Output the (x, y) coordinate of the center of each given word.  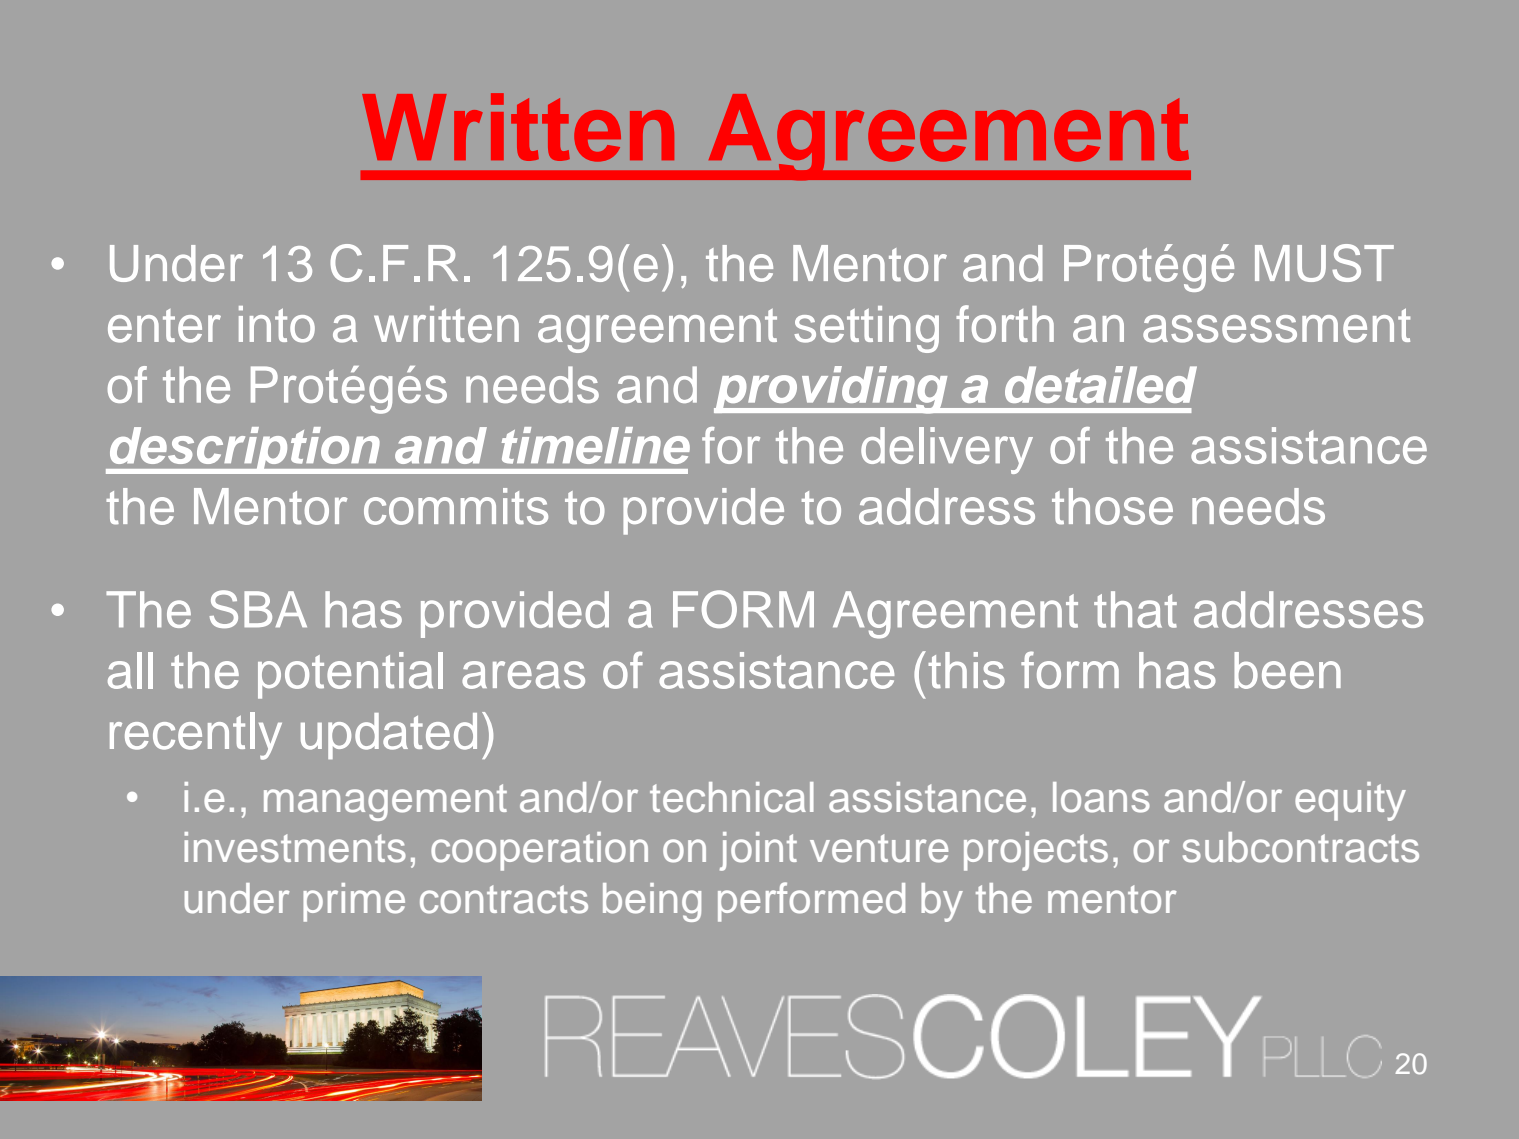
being (652, 902)
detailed (1101, 384)
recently (196, 736)
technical (732, 797)
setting (866, 329)
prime (354, 902)
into (277, 324)
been (1287, 670)
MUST (1324, 263)
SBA (258, 609)
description (244, 450)
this (966, 670)
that (1135, 609)
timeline (596, 445)
